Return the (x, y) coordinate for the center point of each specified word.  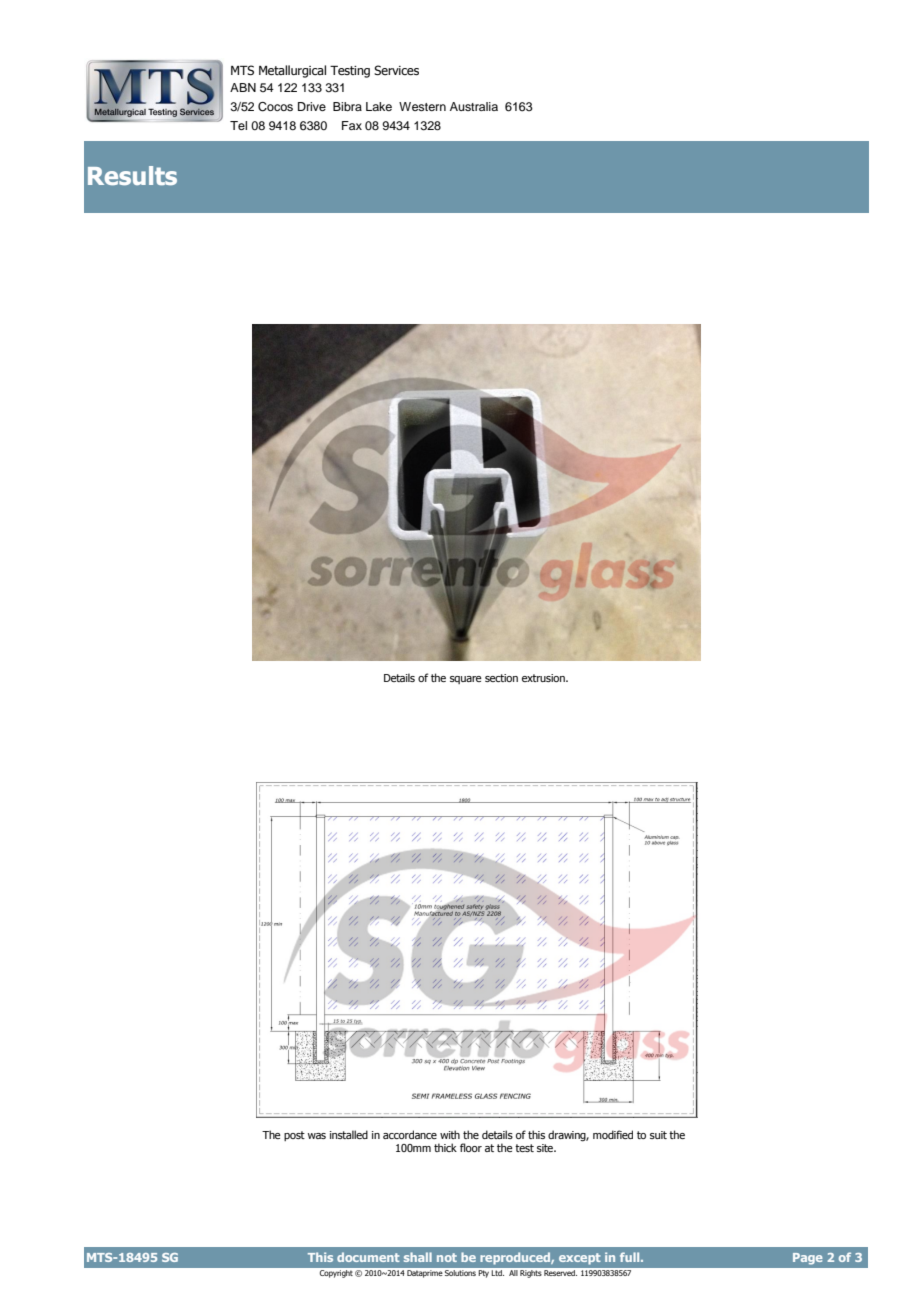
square (466, 680)
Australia (474, 106)
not (447, 1257)
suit (658, 1135)
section (501, 678)
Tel (238, 125)
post (294, 1136)
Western (422, 106)
